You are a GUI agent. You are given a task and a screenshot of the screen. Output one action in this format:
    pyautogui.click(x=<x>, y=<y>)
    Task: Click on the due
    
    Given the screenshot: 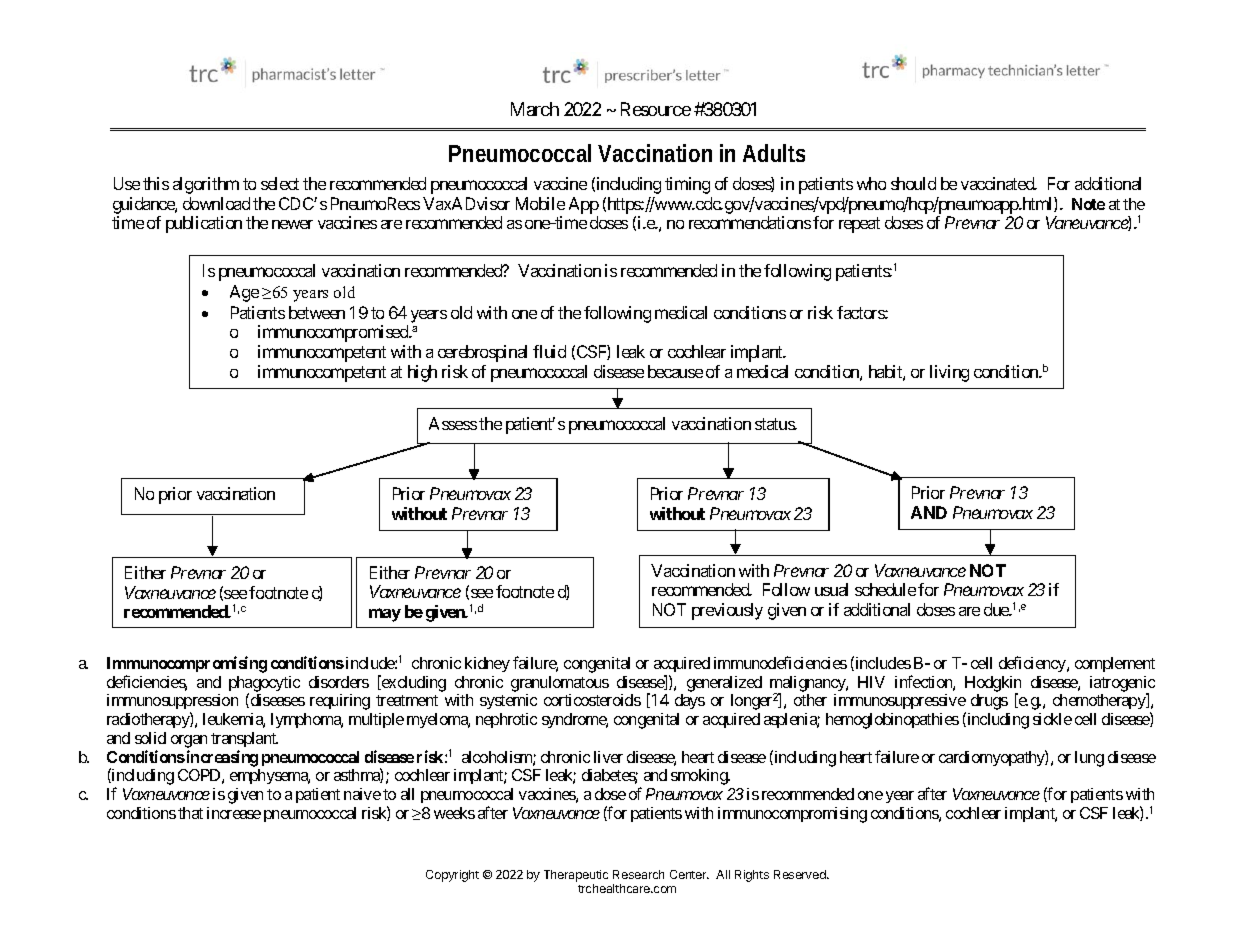 What is the action you would take?
    pyautogui.click(x=997, y=609)
